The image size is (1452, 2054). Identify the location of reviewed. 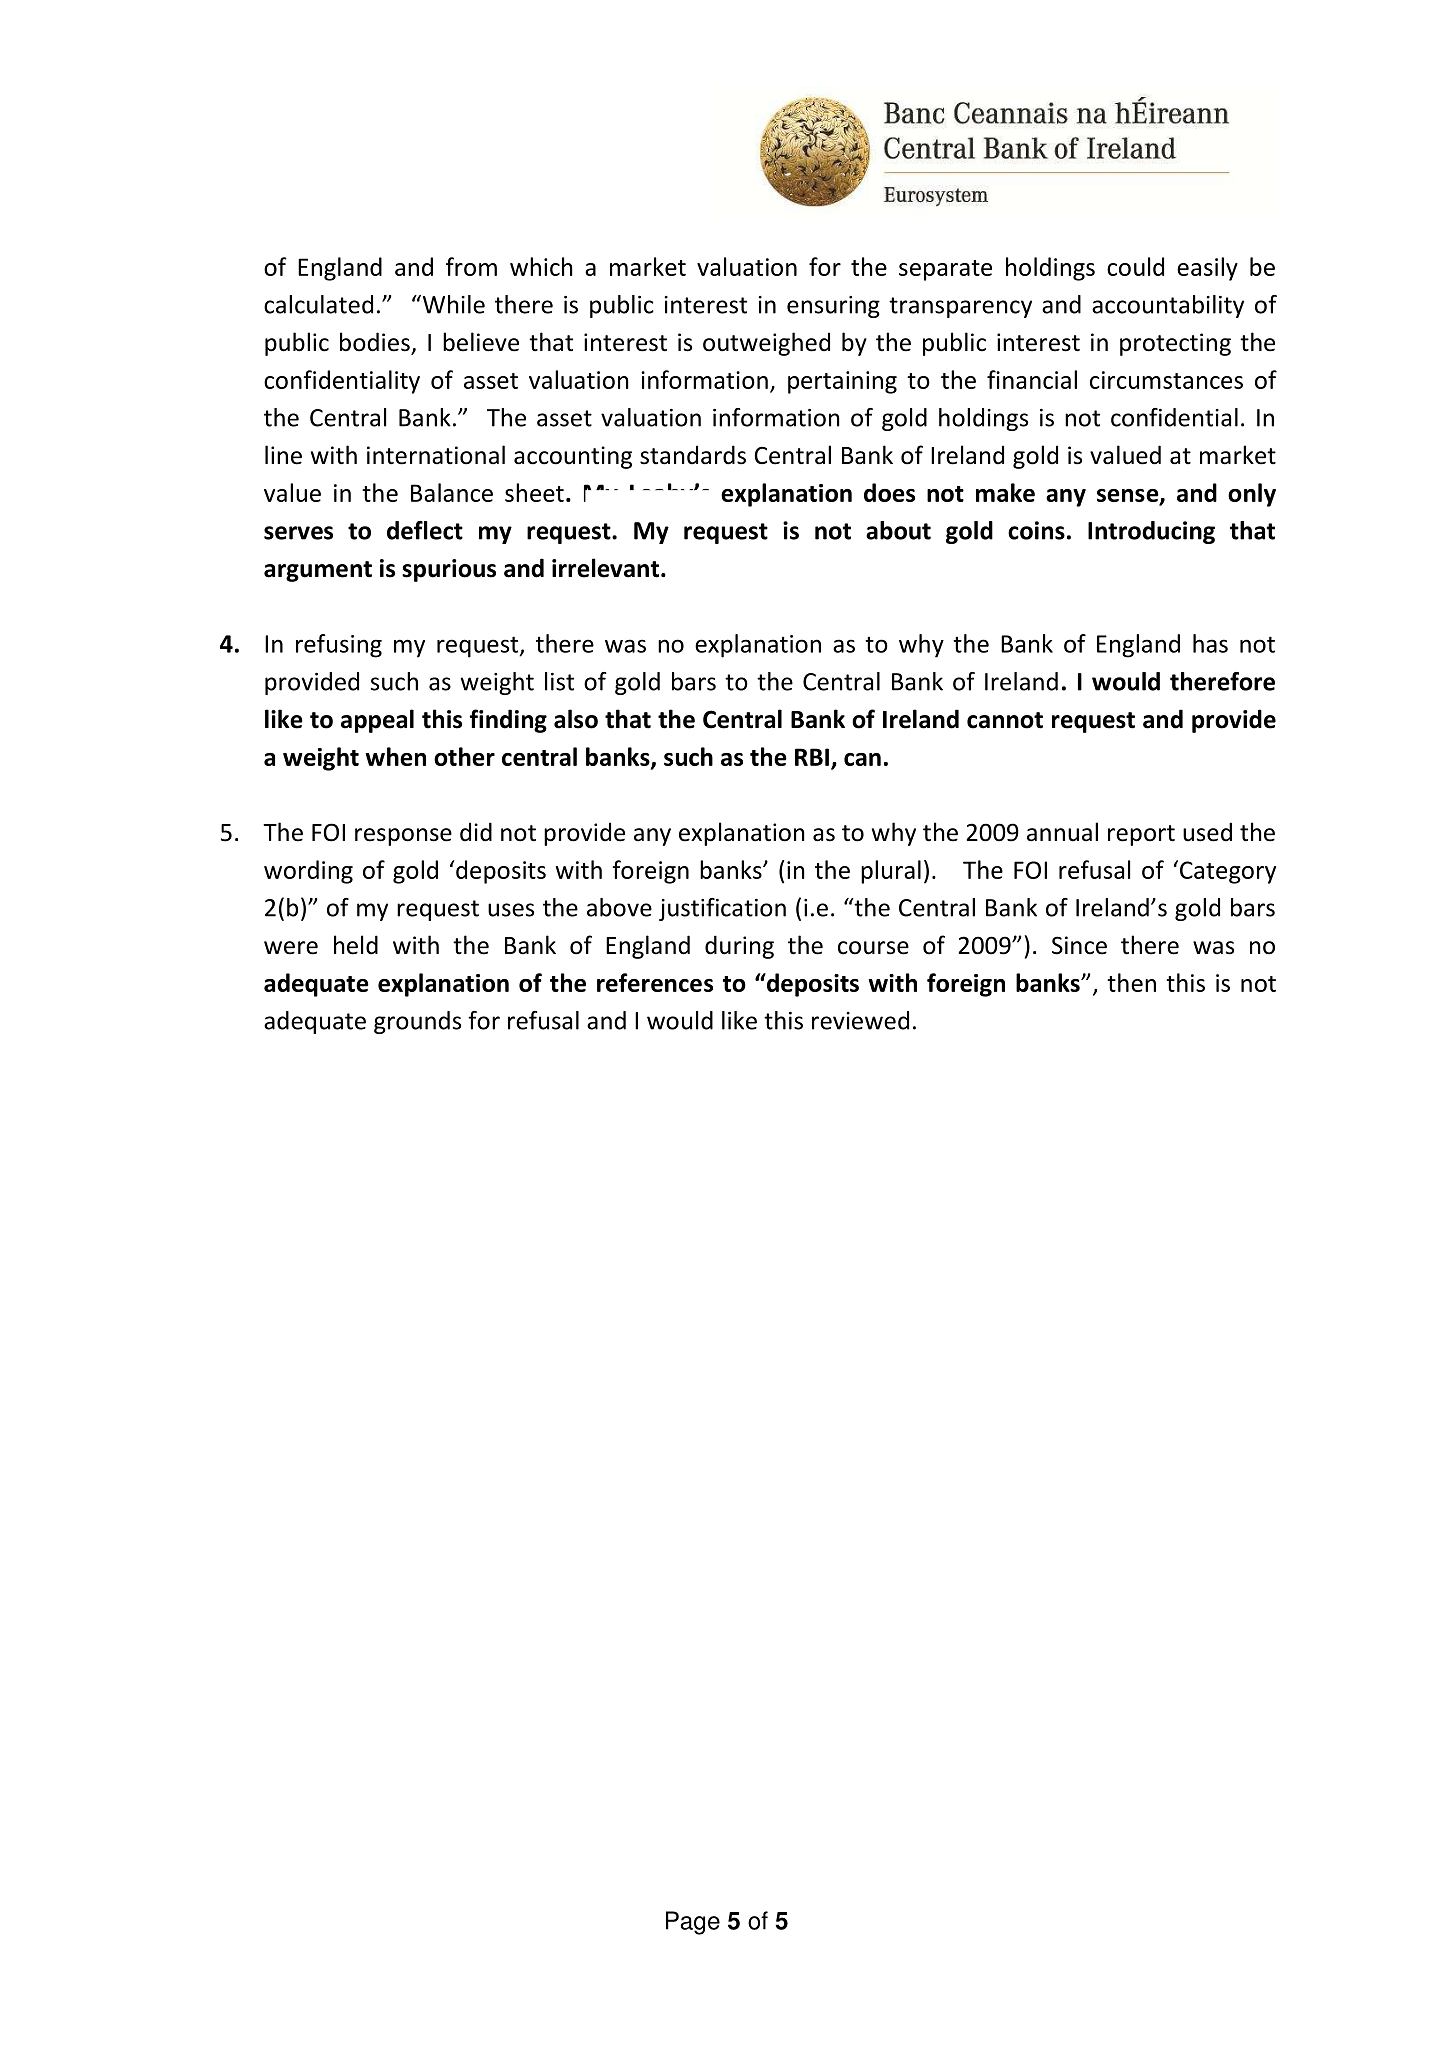
(860, 1020).
